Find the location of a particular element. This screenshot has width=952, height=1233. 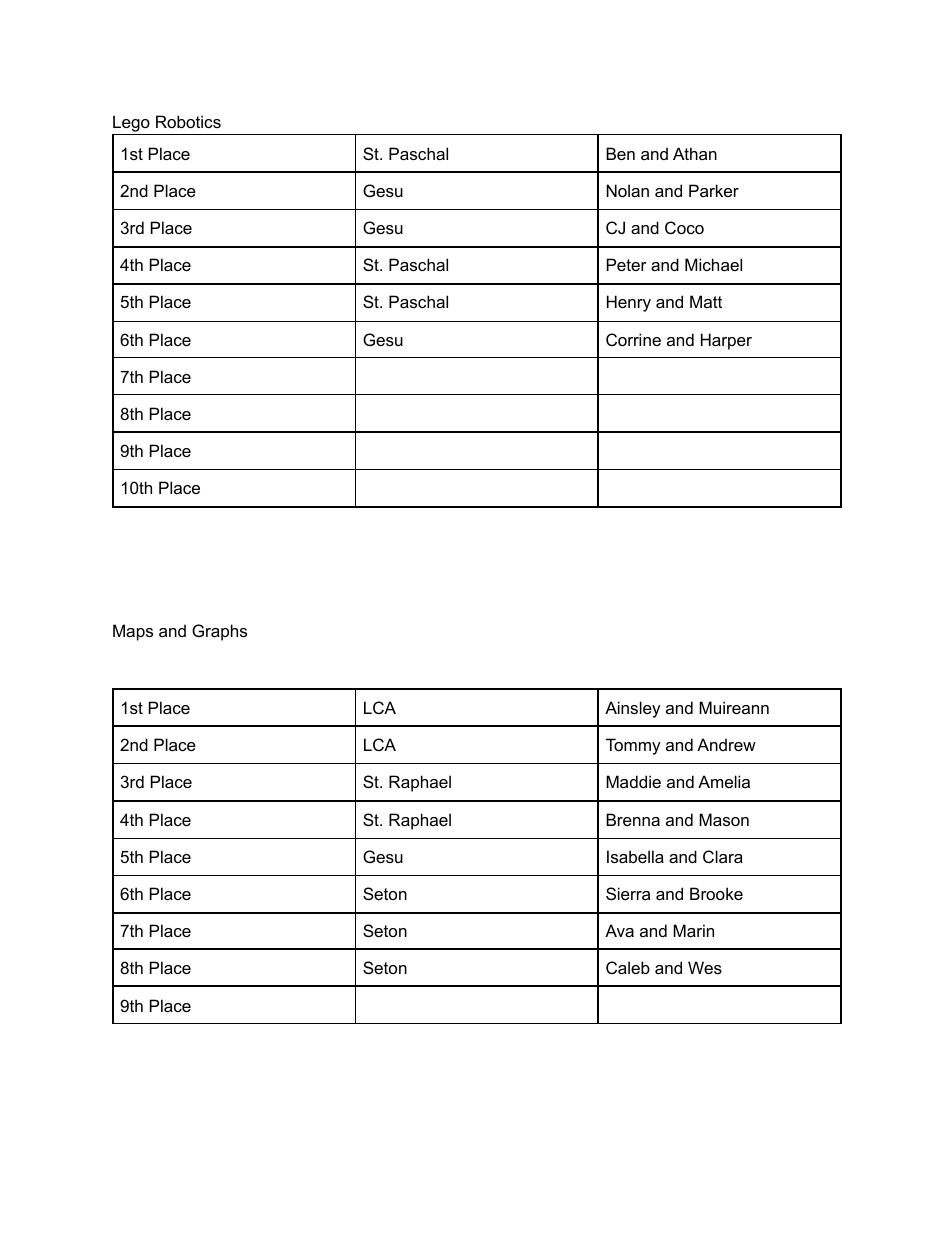

Robotics is located at coordinates (188, 121).
